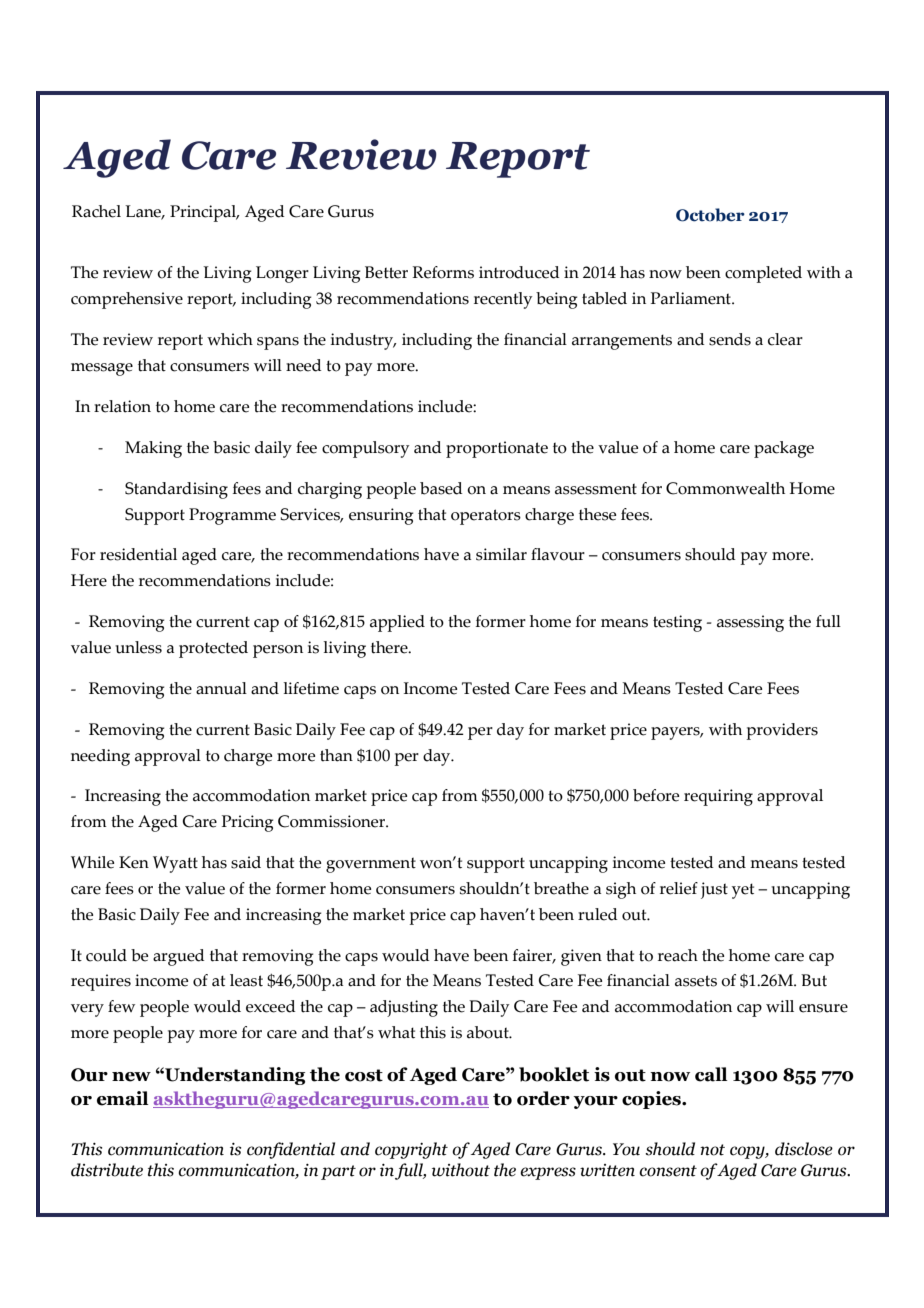  Describe the element at coordinates (712, 1150) in the screenshot. I see `not` at that location.
